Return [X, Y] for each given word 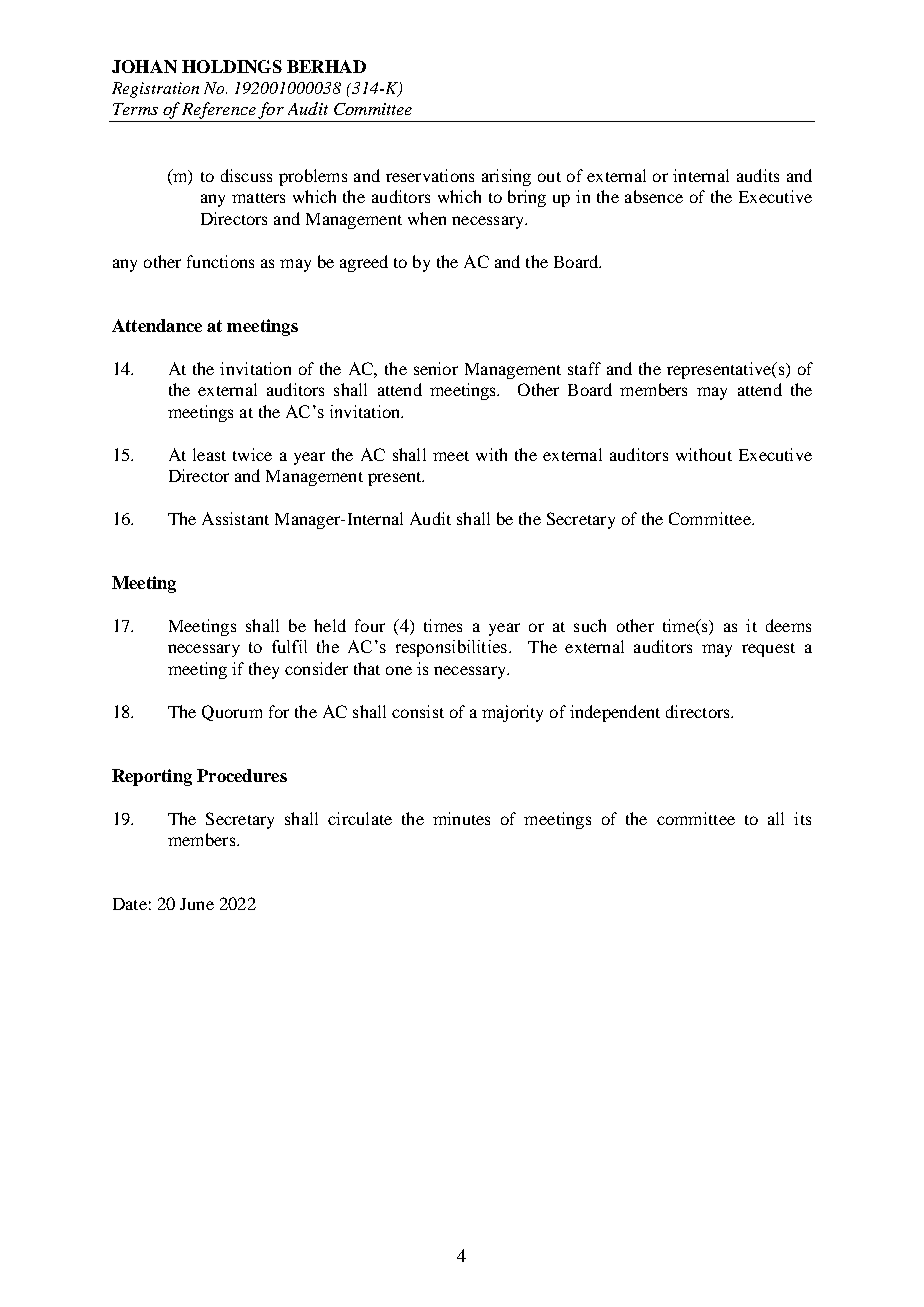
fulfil [289, 646]
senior [436, 368]
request [768, 650]
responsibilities [451, 648]
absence [654, 196]
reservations [430, 175]
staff [584, 368]
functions [220, 261]
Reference [219, 110]
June [197, 904]
